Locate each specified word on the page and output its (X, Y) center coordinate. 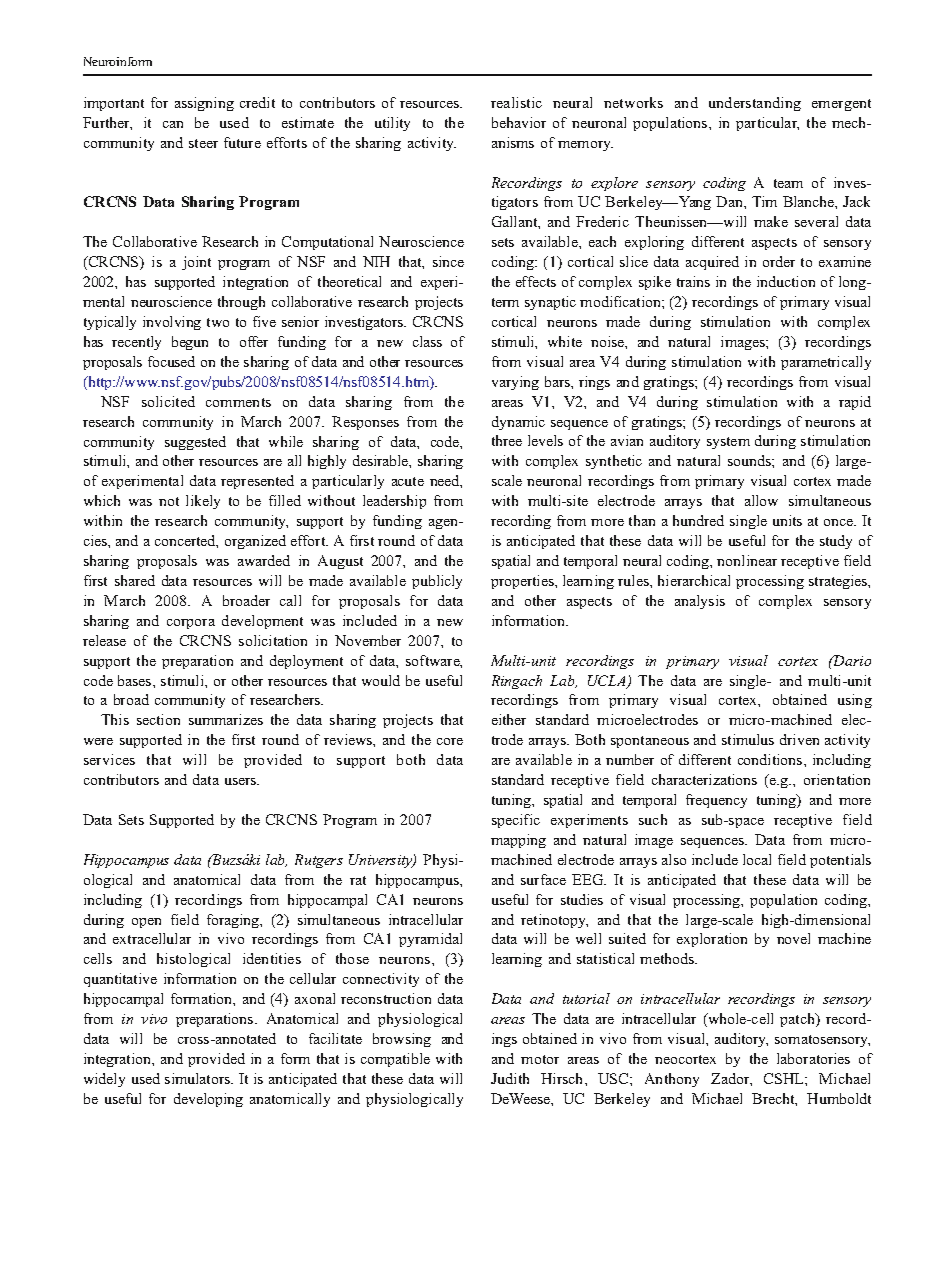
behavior (519, 122)
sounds (750, 460)
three (507, 440)
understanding (755, 104)
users (241, 781)
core (450, 741)
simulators (198, 1078)
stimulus (748, 739)
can (173, 124)
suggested (195, 443)
